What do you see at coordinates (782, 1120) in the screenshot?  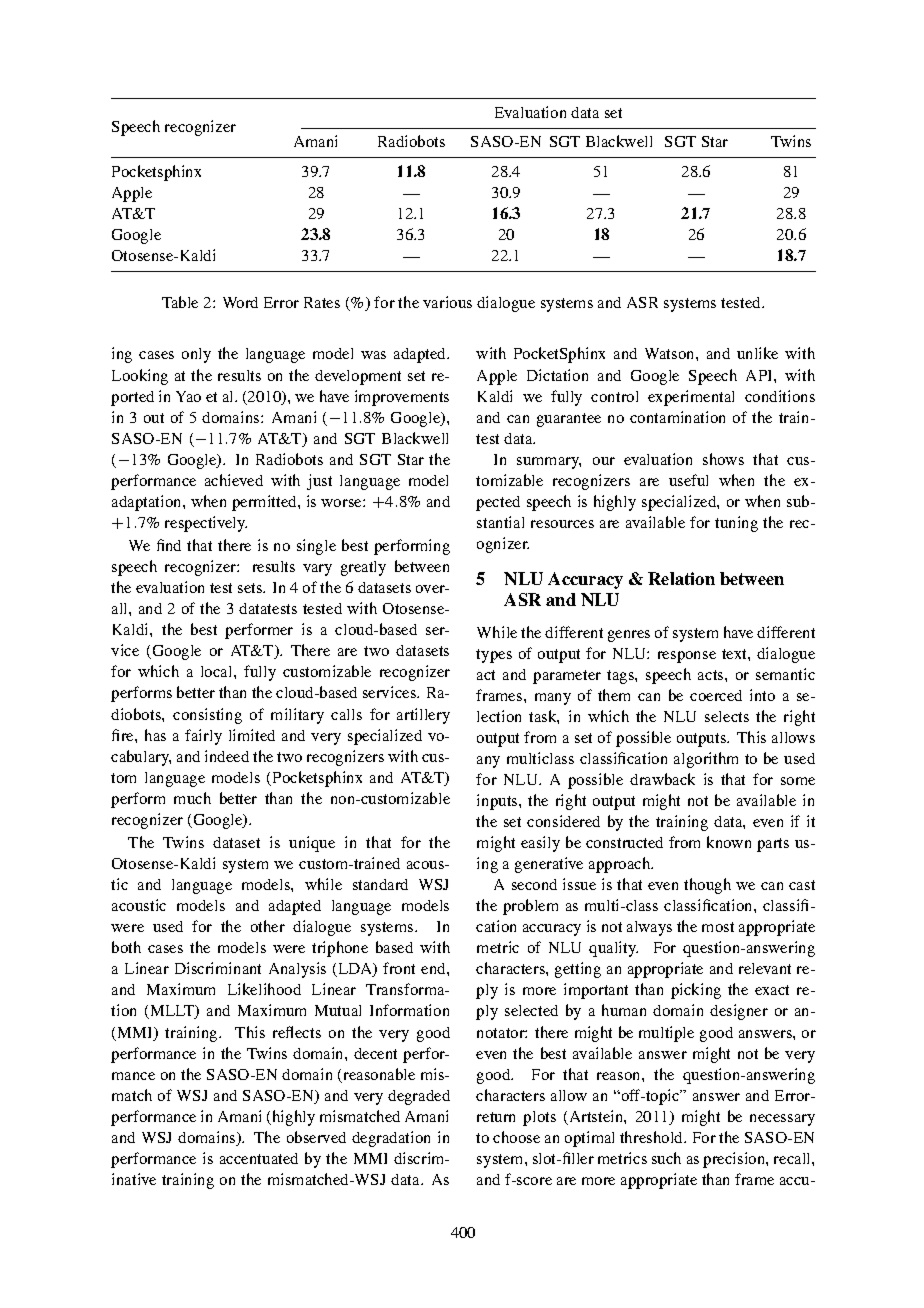 I see `necessary` at bounding box center [782, 1120].
